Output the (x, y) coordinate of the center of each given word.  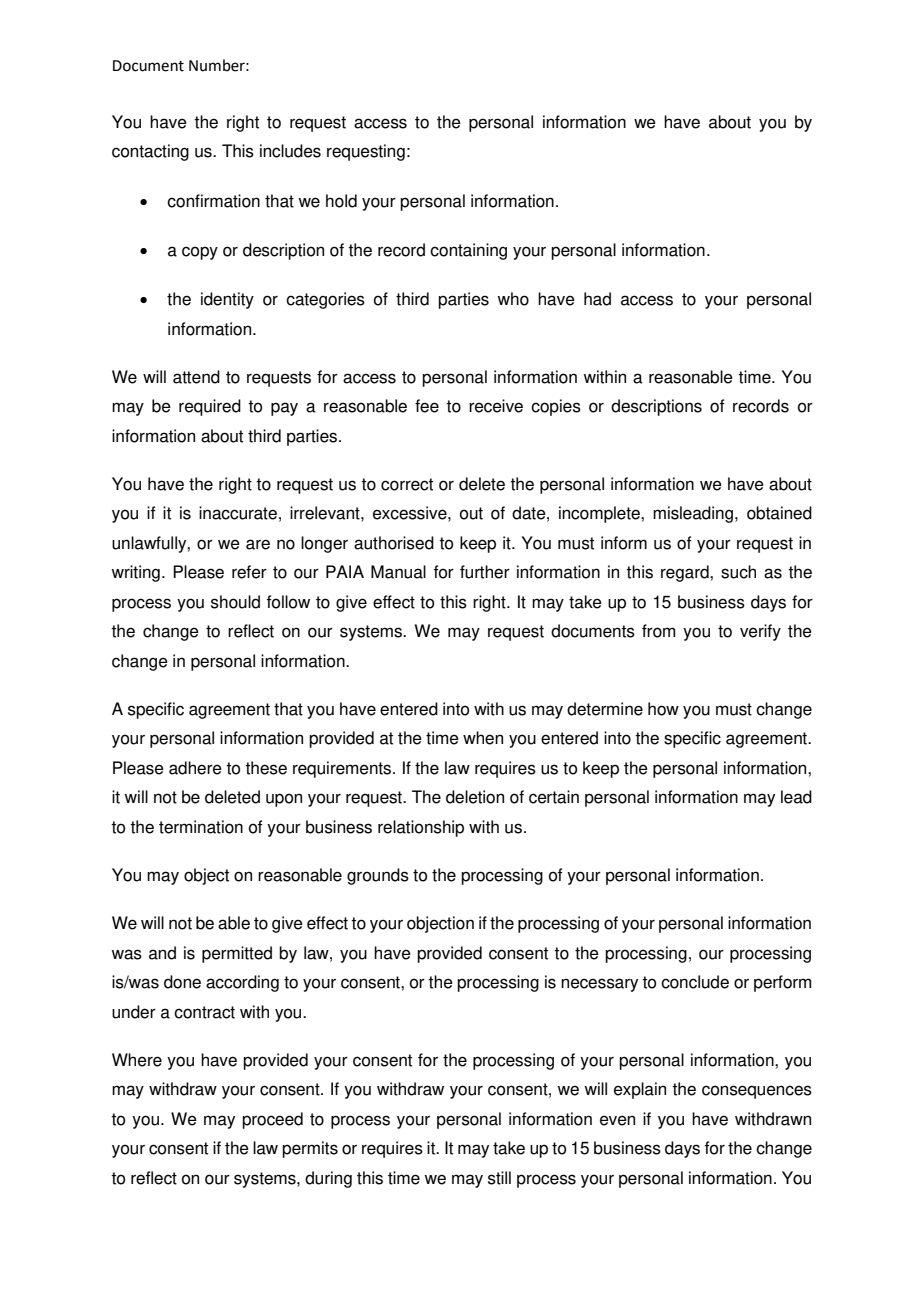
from (658, 631)
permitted (237, 954)
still (499, 1178)
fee (427, 406)
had (597, 299)
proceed (272, 1120)
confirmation (213, 201)
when (483, 738)
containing (468, 251)
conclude (695, 982)
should (235, 602)
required (210, 407)
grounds (378, 876)
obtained (779, 513)
